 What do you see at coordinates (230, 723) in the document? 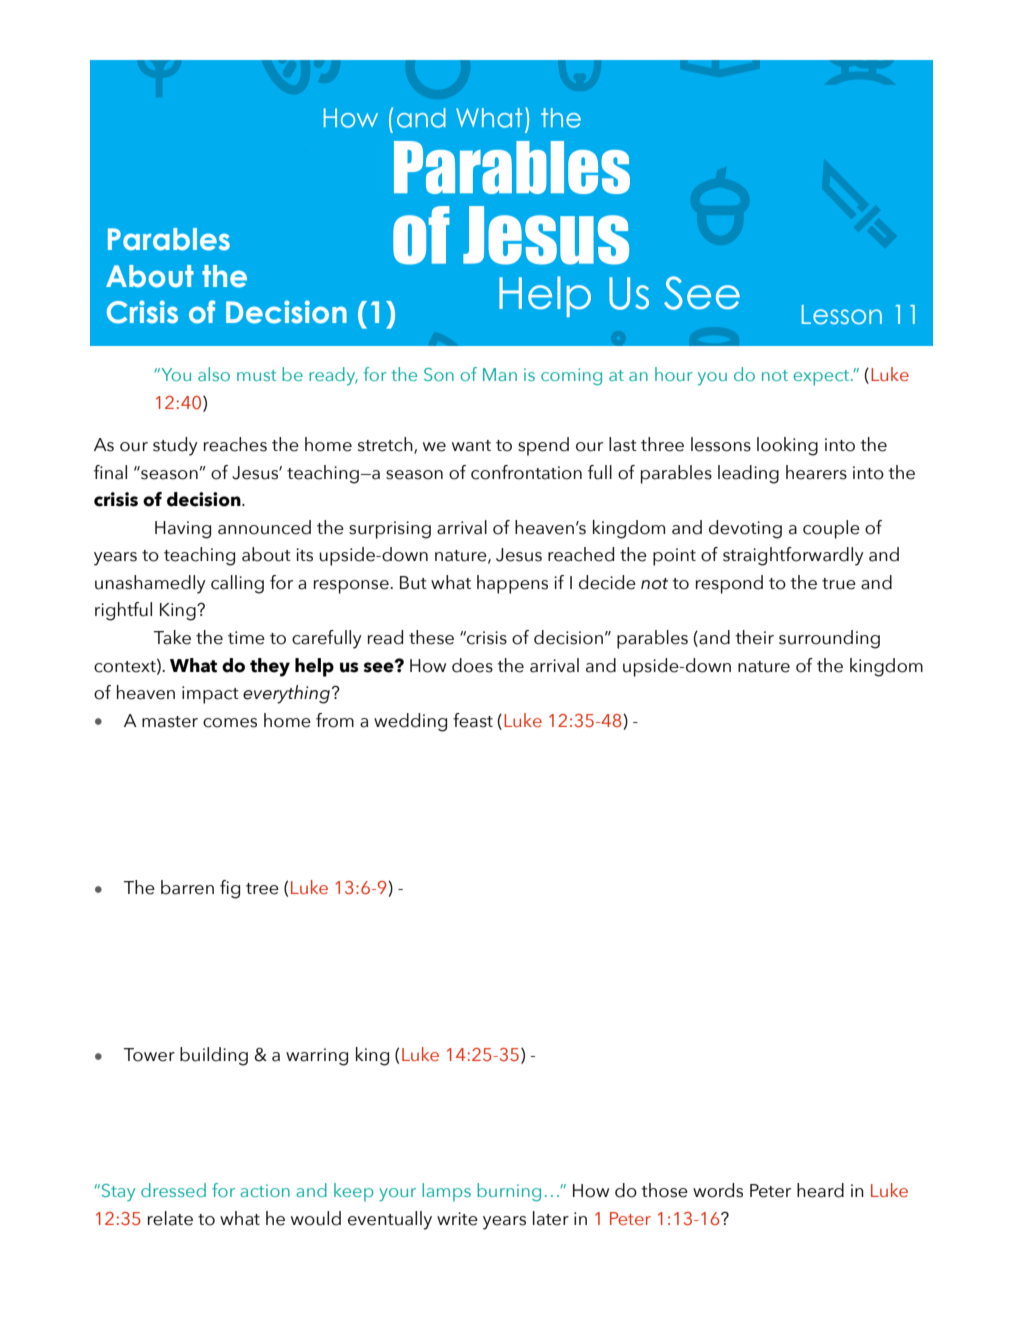
I see `comes` at bounding box center [230, 723].
